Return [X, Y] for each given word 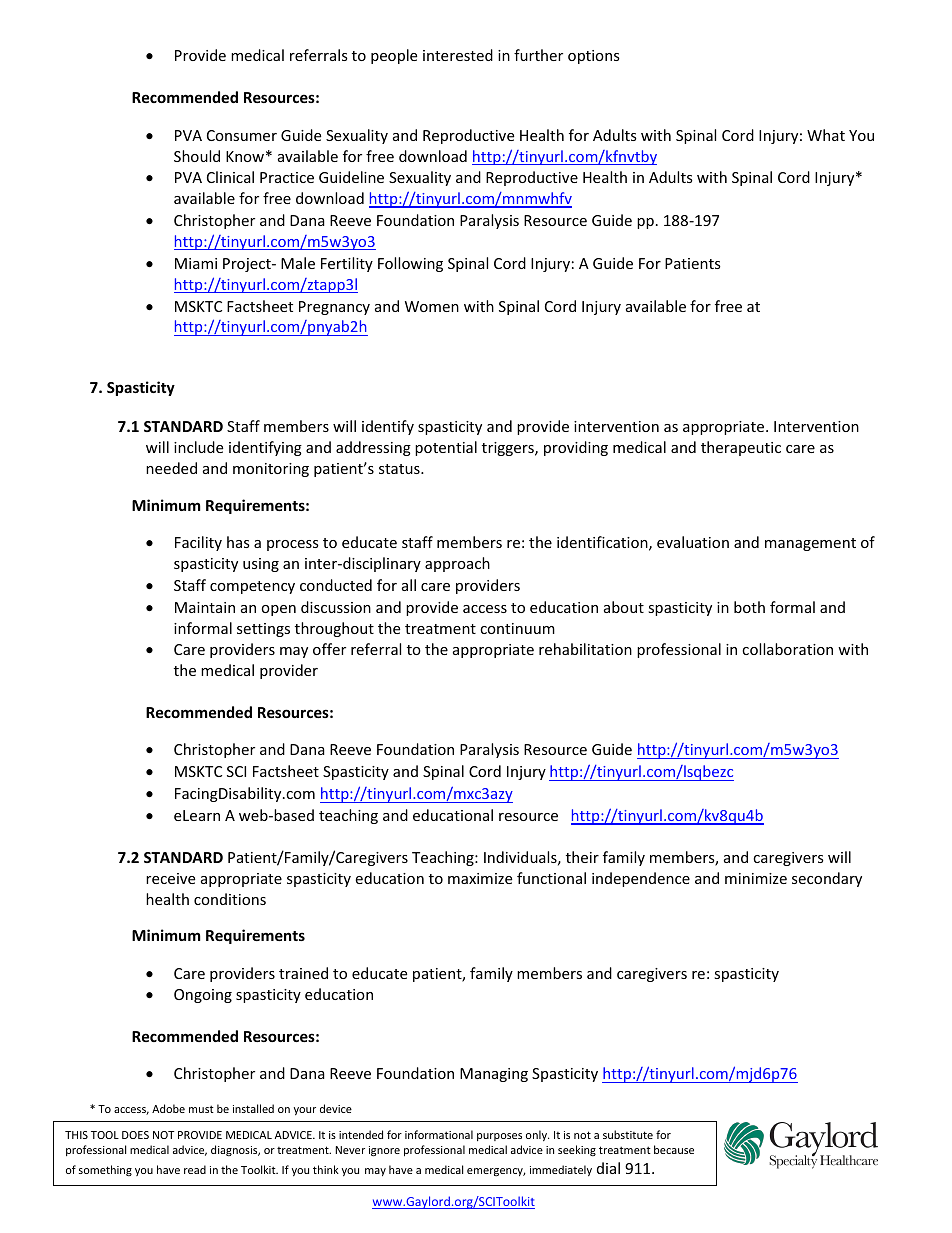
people [394, 56]
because [674, 1149]
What [826, 135]
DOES [135, 1135]
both [749, 607]
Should [197, 156]
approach [457, 564]
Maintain [205, 607]
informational [439, 1134]
